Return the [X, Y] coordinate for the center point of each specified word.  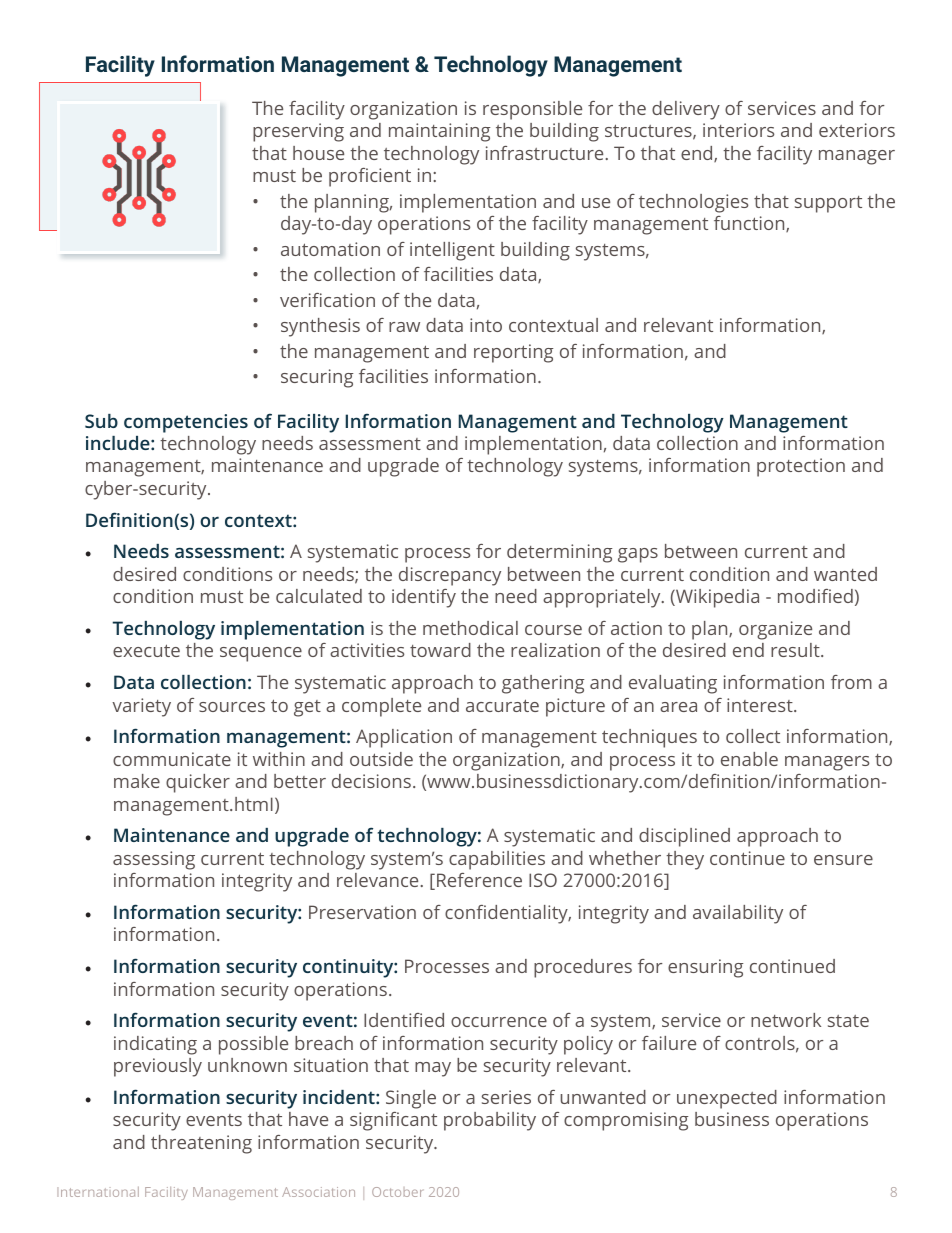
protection [801, 467]
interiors [738, 130]
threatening [201, 1144]
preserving [298, 132]
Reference [479, 880]
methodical [470, 628]
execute [146, 650]
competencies [186, 423]
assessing [154, 860]
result [796, 650]
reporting [513, 353]
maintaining [439, 132]
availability [738, 914]
